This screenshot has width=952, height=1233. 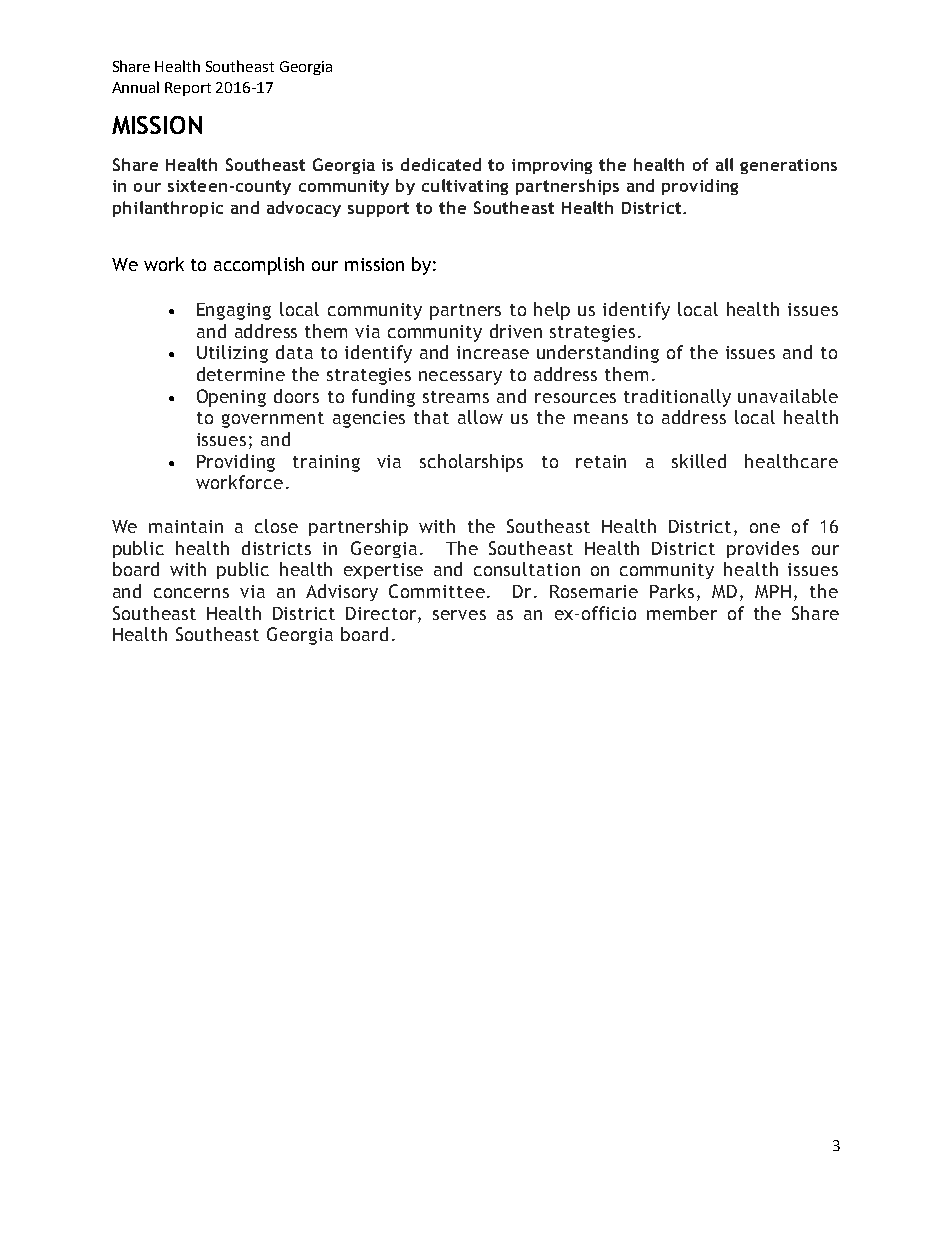 What do you see at coordinates (191, 593) in the screenshot?
I see `concerns` at bounding box center [191, 593].
